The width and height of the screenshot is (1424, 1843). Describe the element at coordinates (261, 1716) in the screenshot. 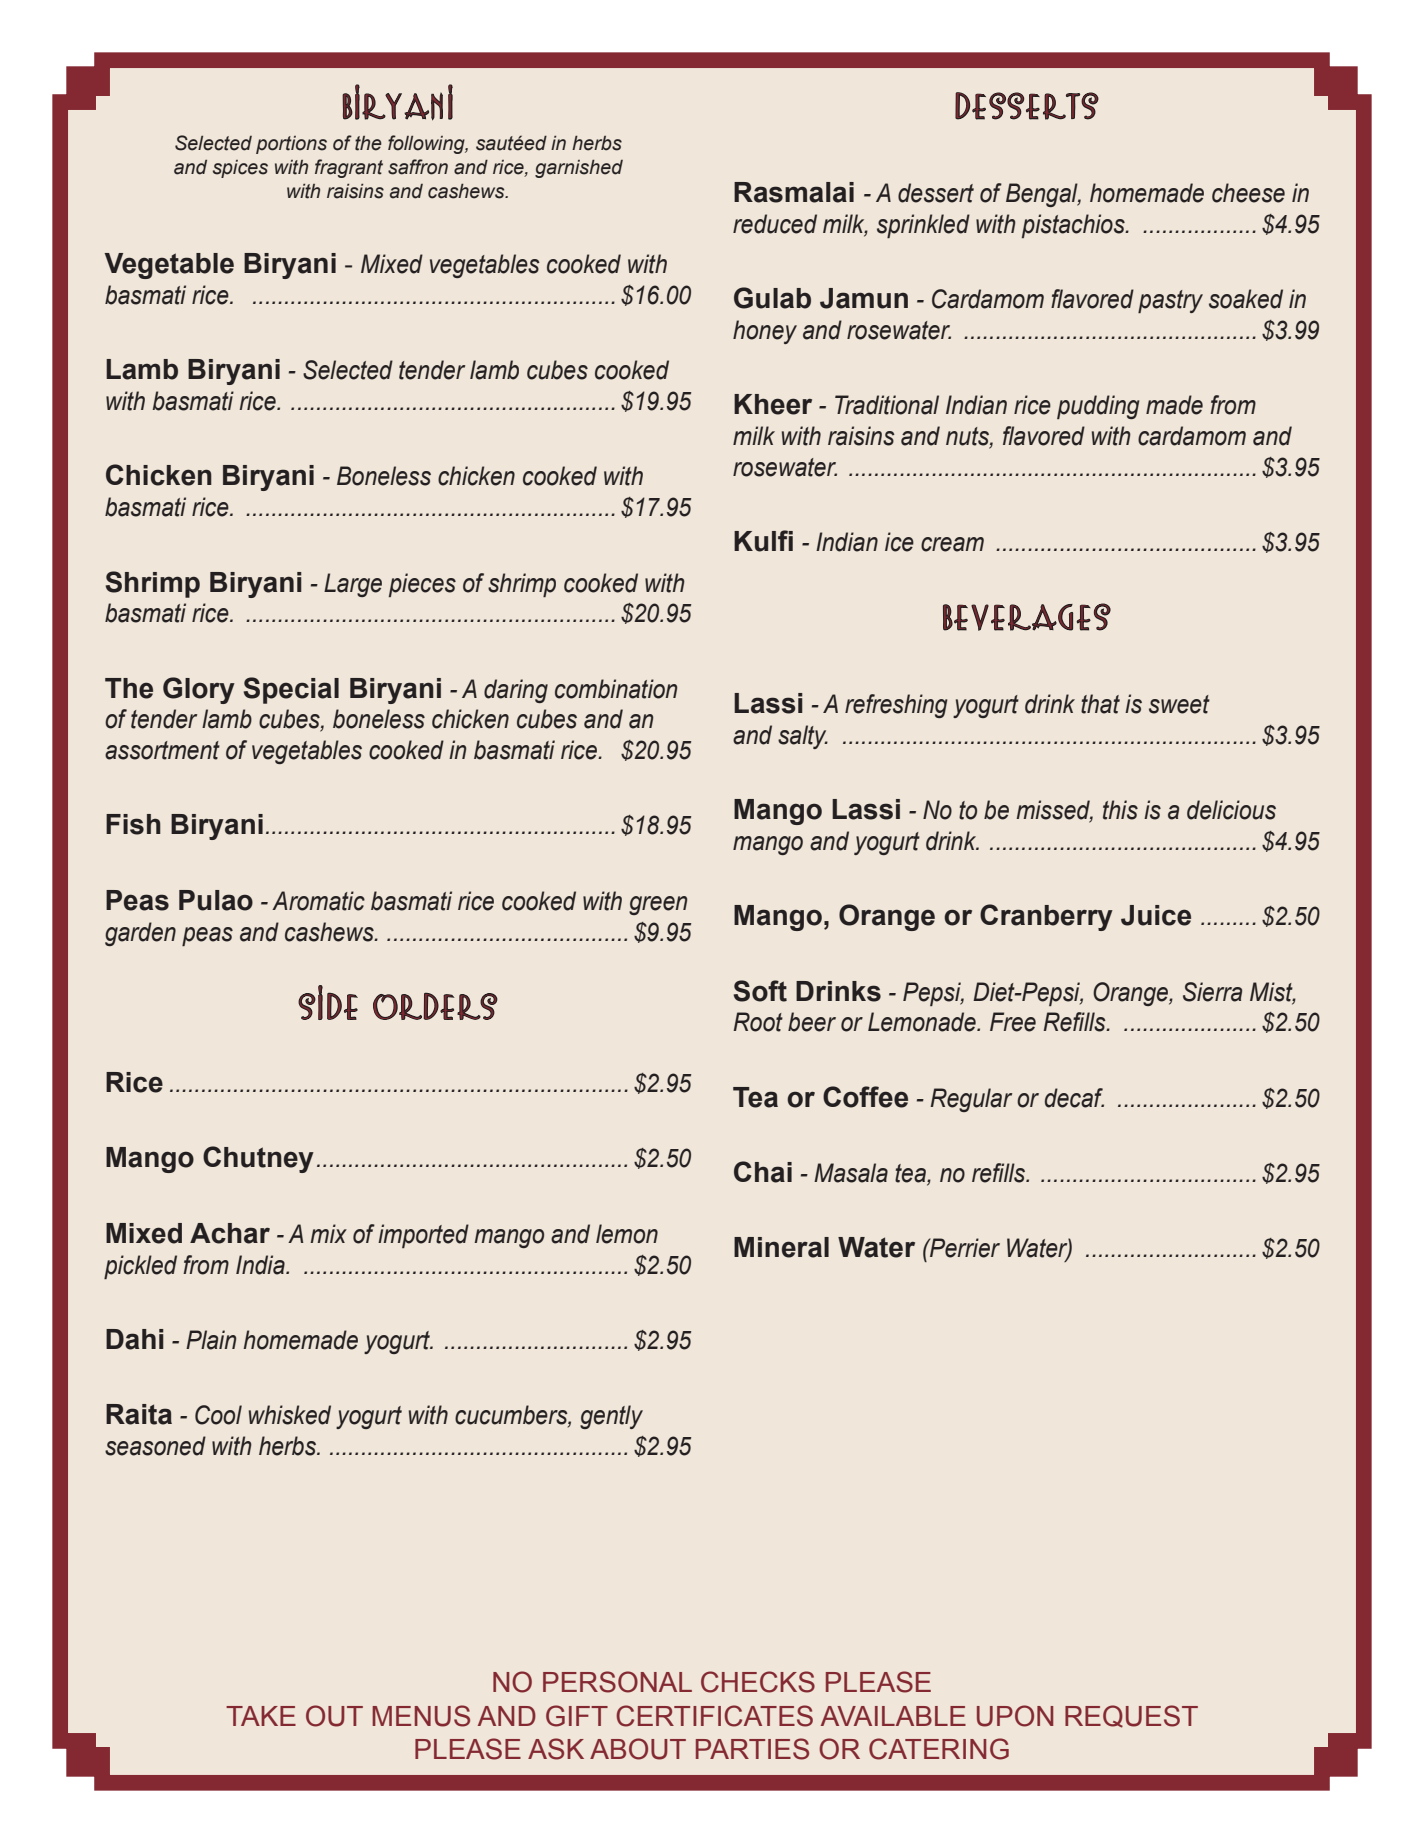

I see `TAKE` at that location.
